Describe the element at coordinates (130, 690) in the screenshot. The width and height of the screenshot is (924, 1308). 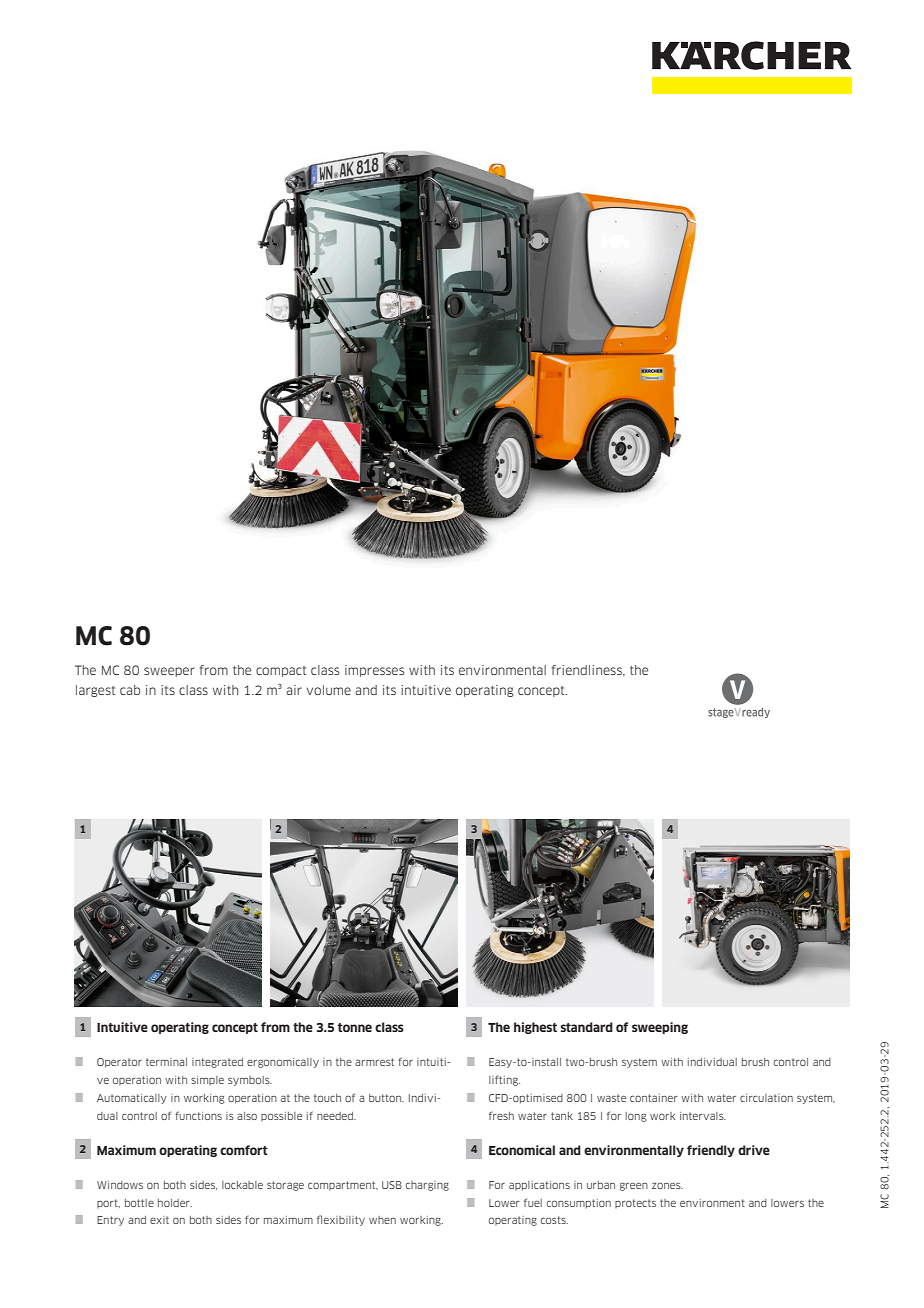
I see `cab` at that location.
